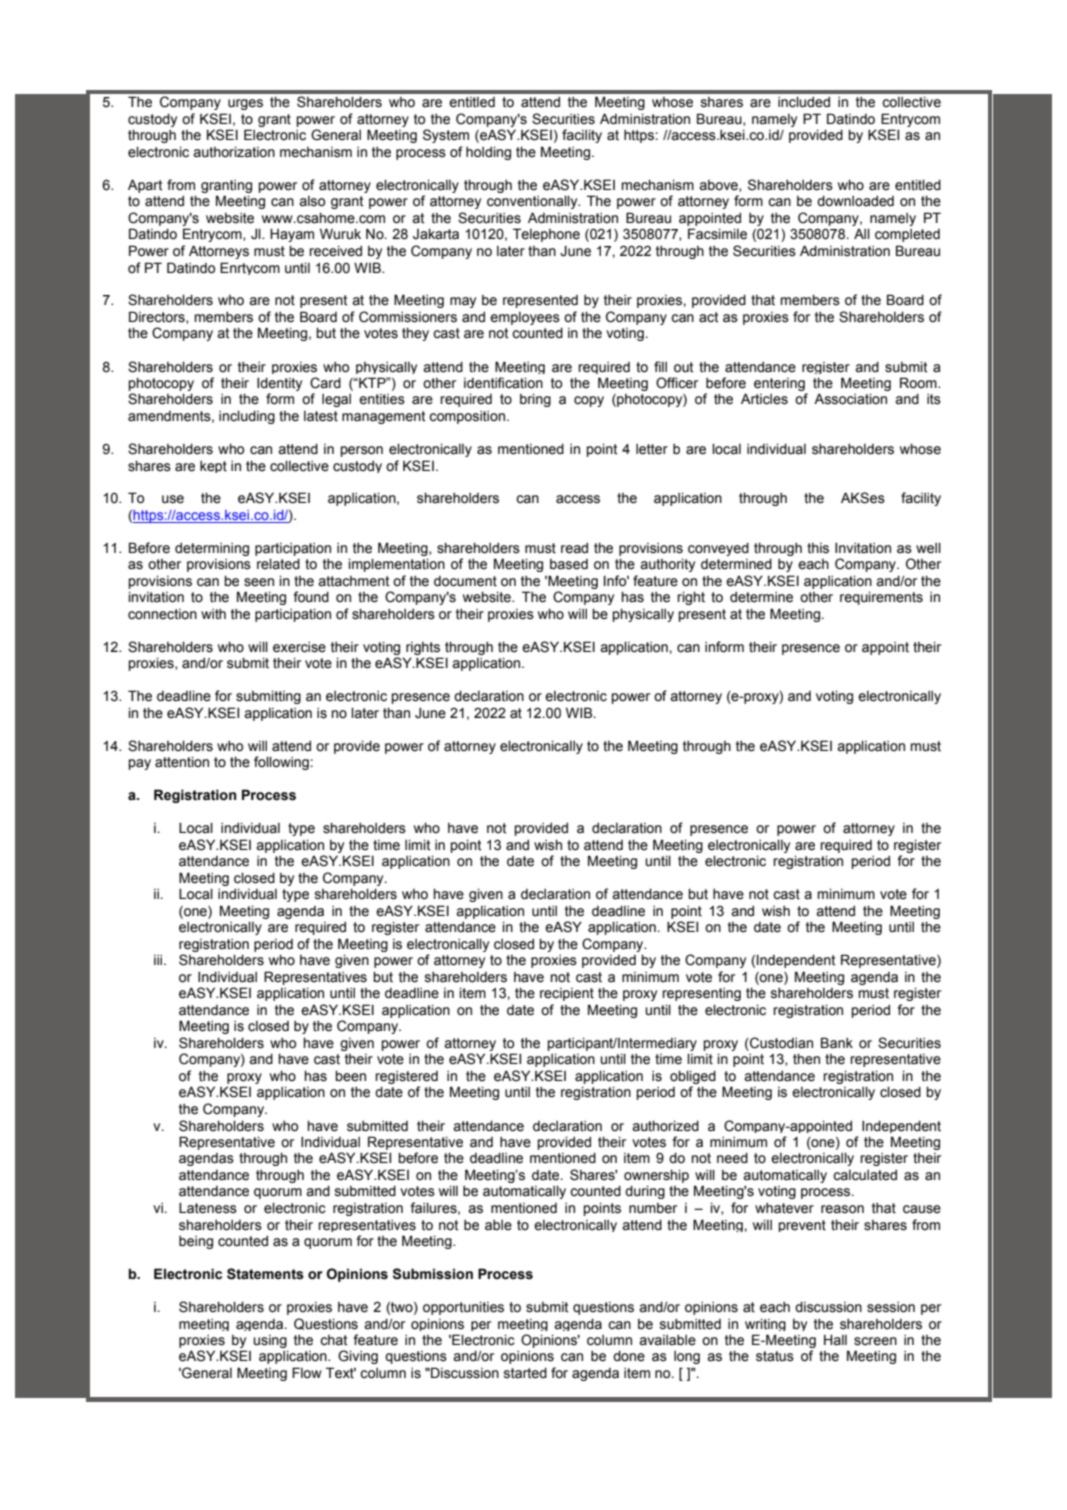 This screenshot has height=1510, width=1067. I want to click on using, so click(270, 1341).
